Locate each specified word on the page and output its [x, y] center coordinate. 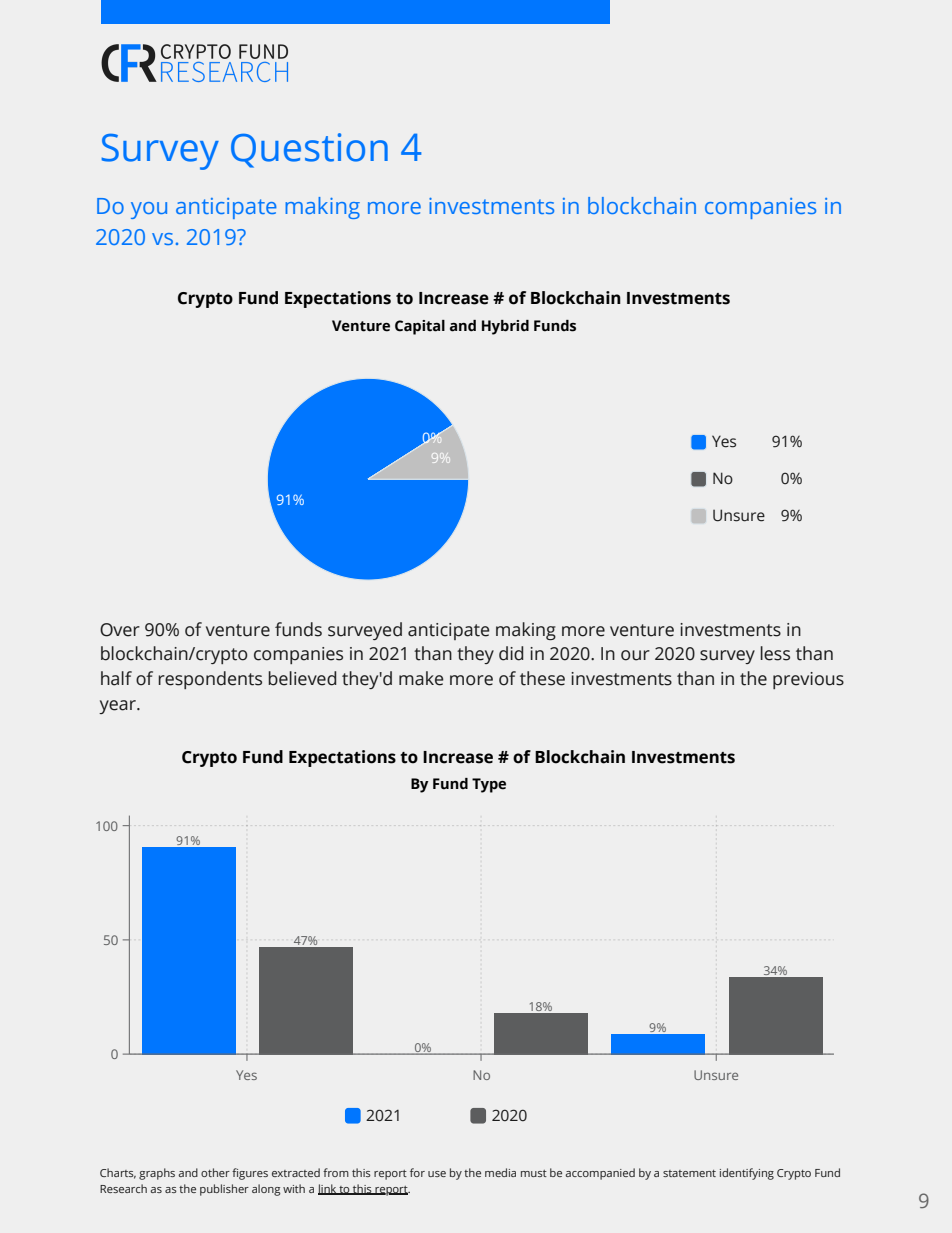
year [118, 707]
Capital [420, 327]
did [511, 653]
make [421, 678]
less [775, 653]
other [215, 1172]
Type [489, 785]
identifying [747, 1174]
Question [309, 150]
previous [808, 680]
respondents [210, 680]
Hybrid [505, 327]
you [149, 210]
